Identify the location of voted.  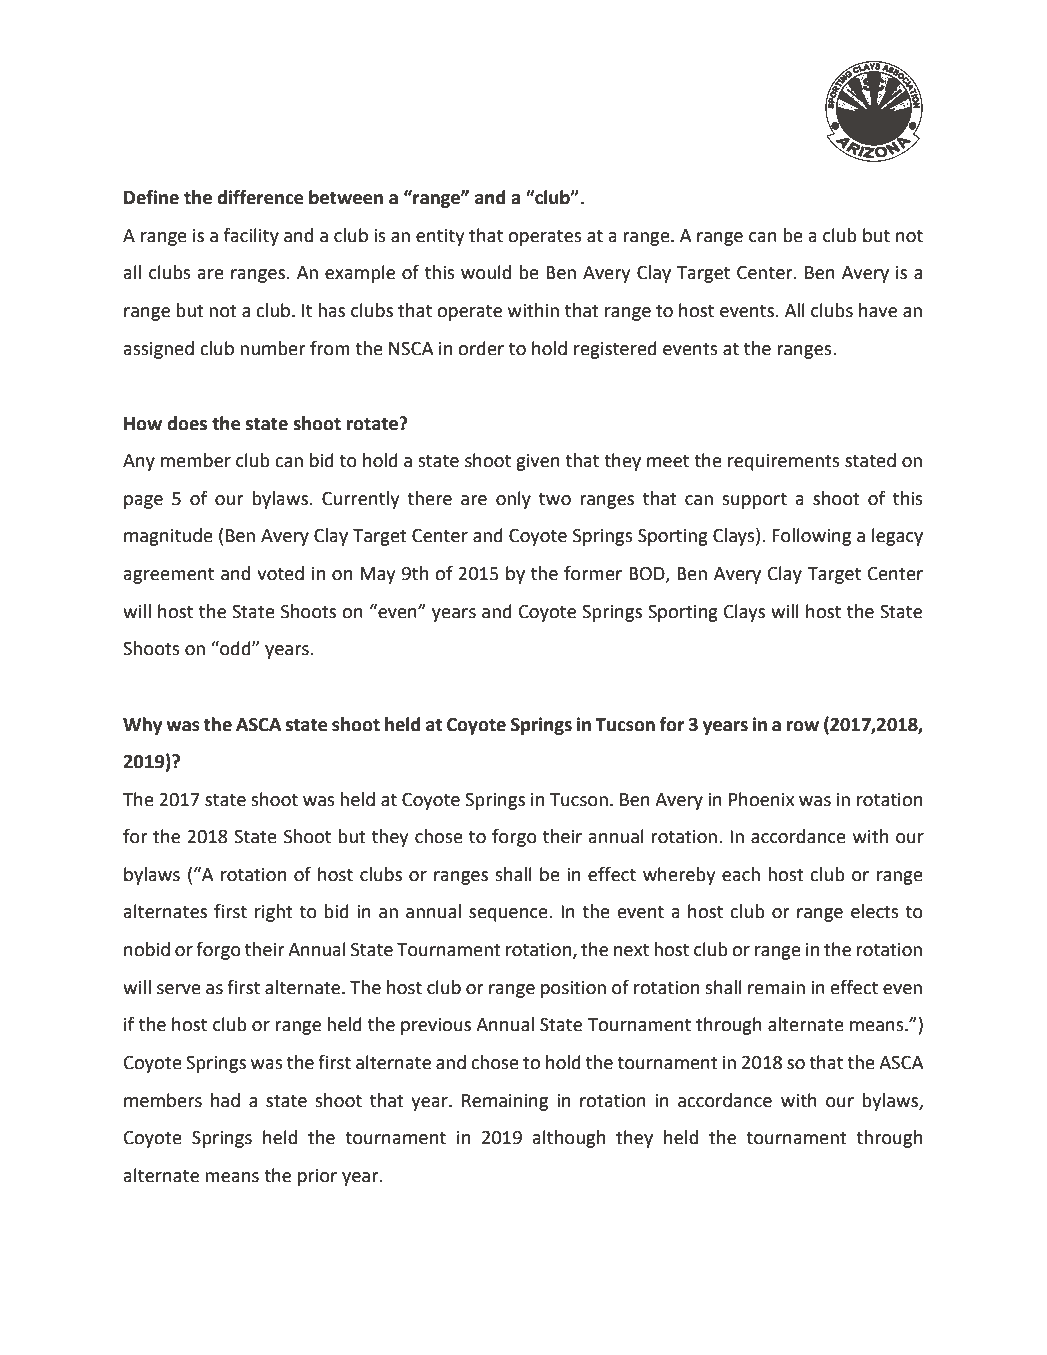
(280, 573).
